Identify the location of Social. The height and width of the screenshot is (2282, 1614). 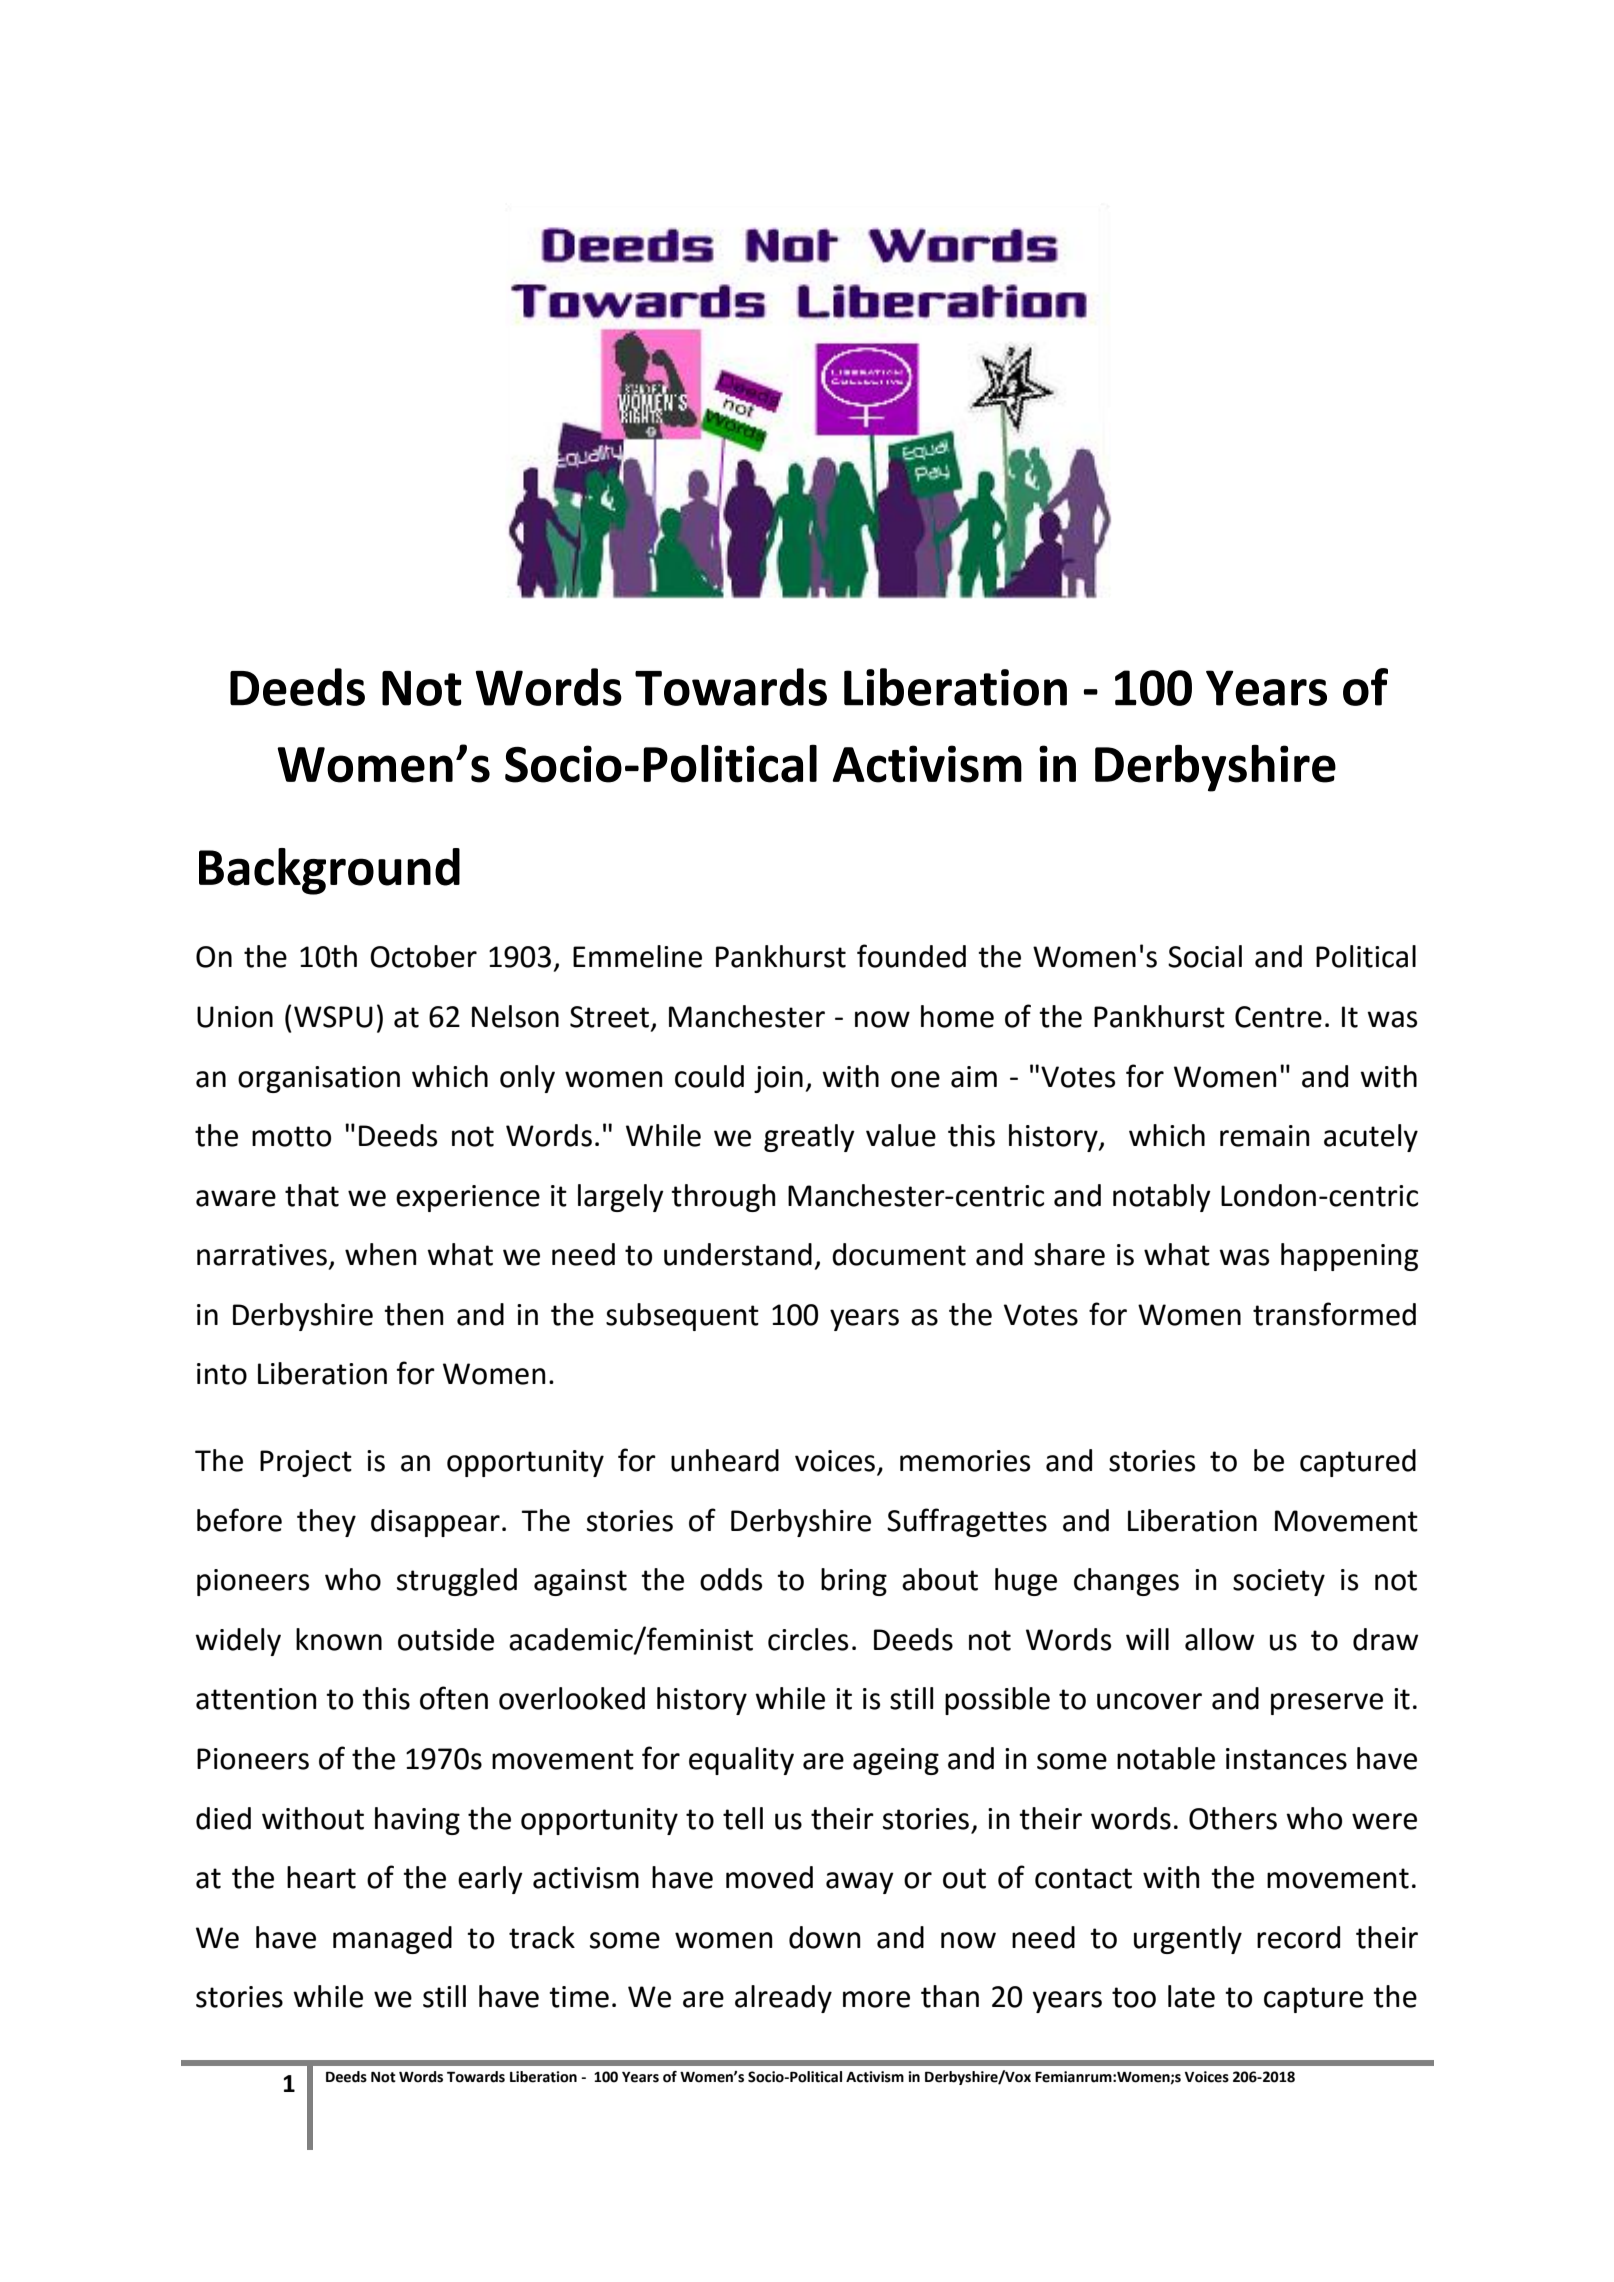
(1205, 956).
